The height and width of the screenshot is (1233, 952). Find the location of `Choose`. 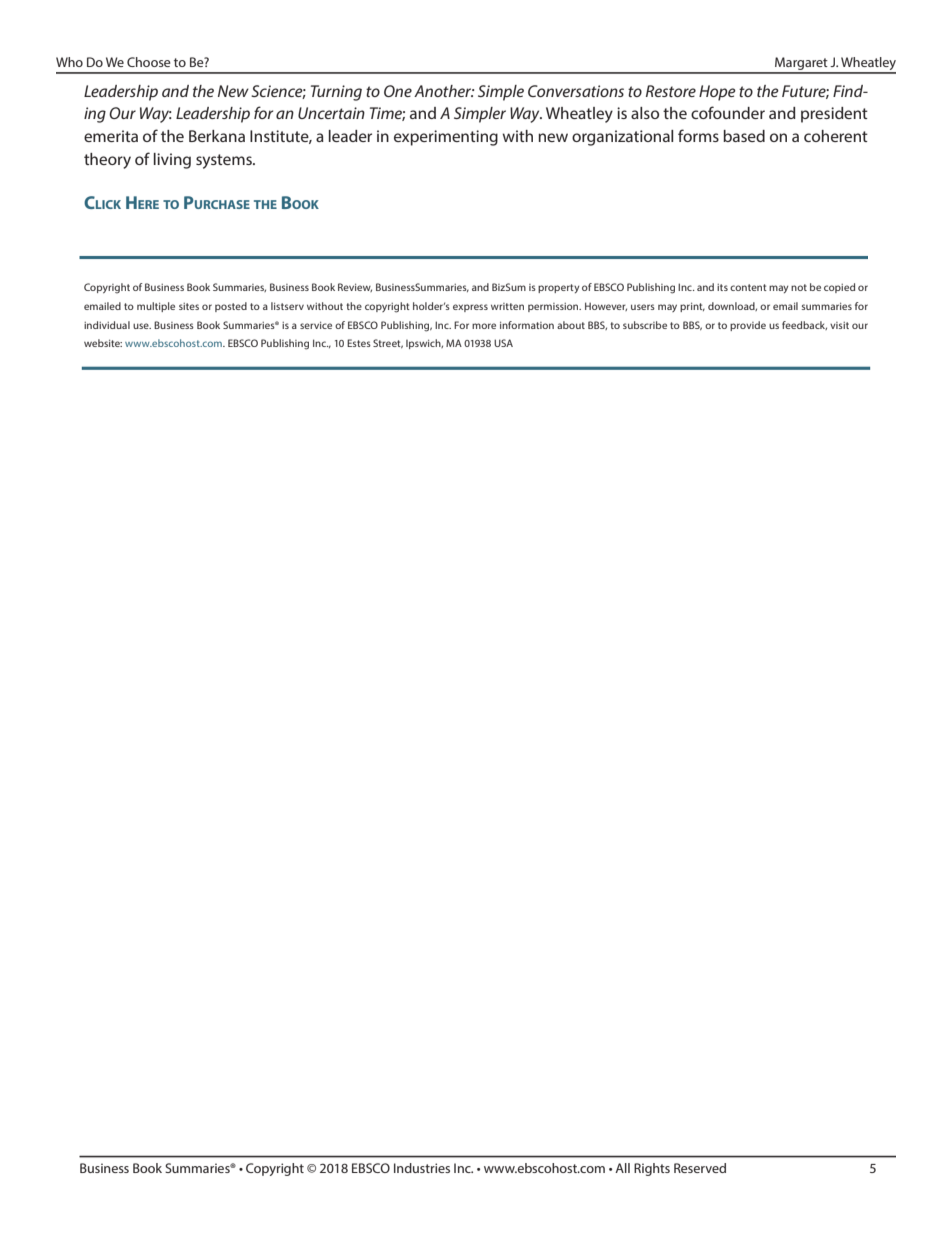

Choose is located at coordinates (149, 62).
